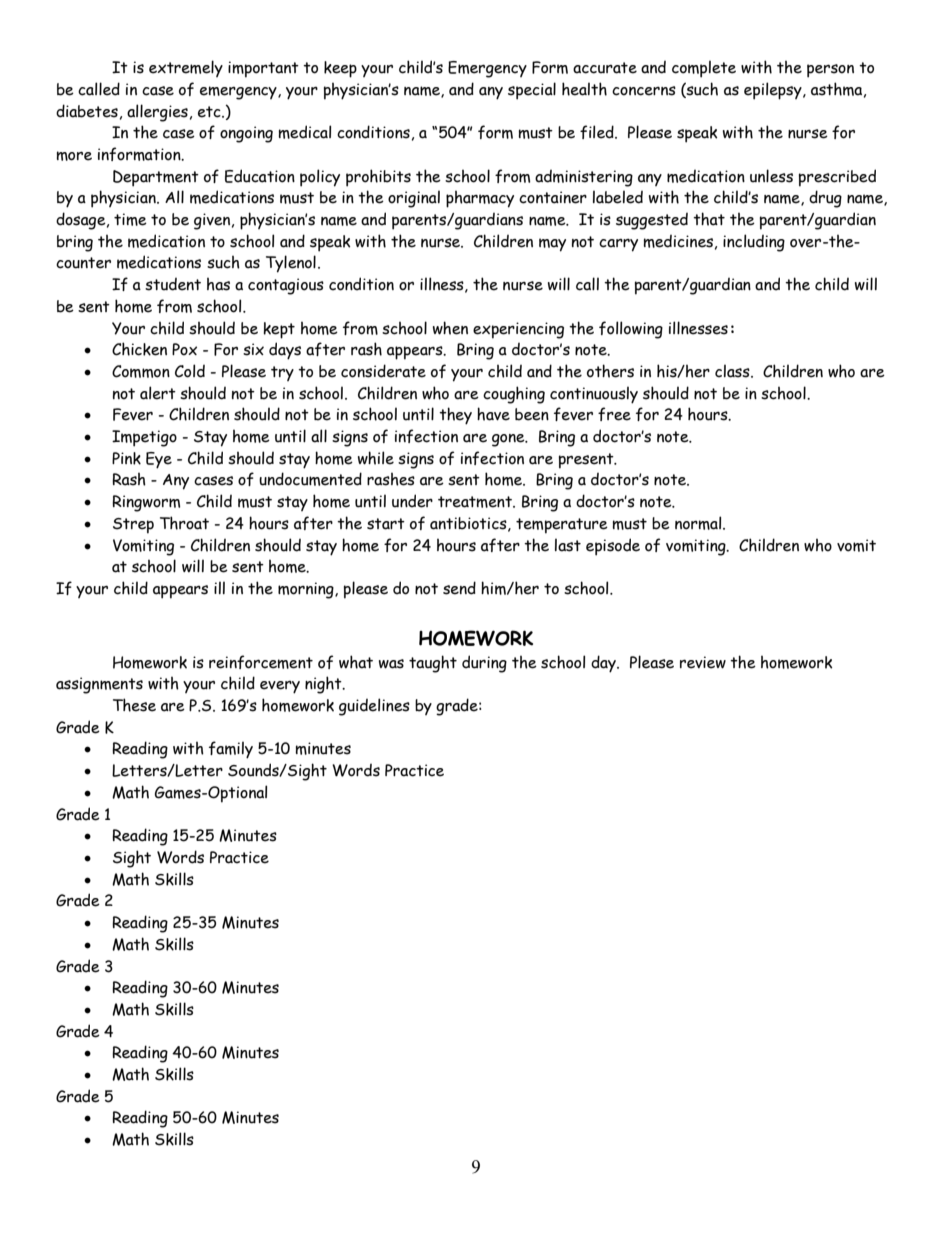  Describe the element at coordinates (774, 91) in the screenshot. I see `epilepsy` at that location.
